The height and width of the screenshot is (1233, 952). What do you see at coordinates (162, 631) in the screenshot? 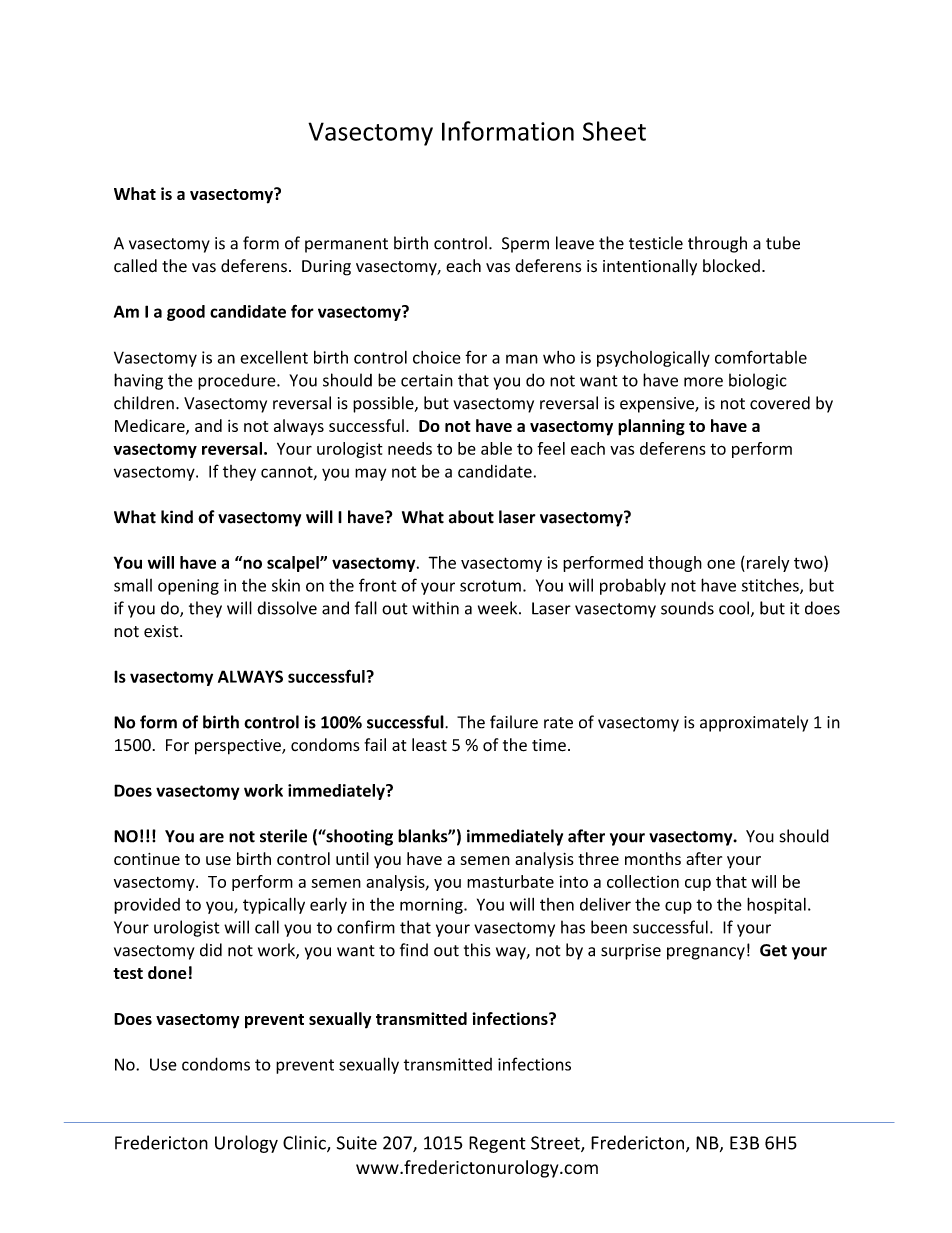
I see `exist` at bounding box center [162, 631].
